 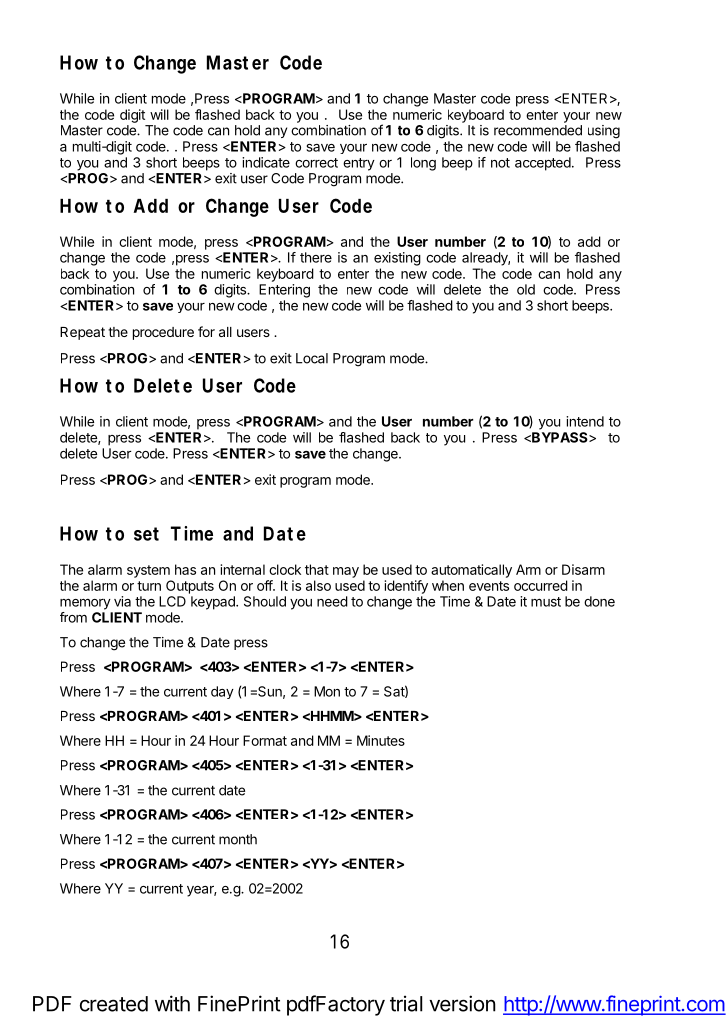 What do you see at coordinates (312, 358) in the page?
I see `Local` at bounding box center [312, 358].
